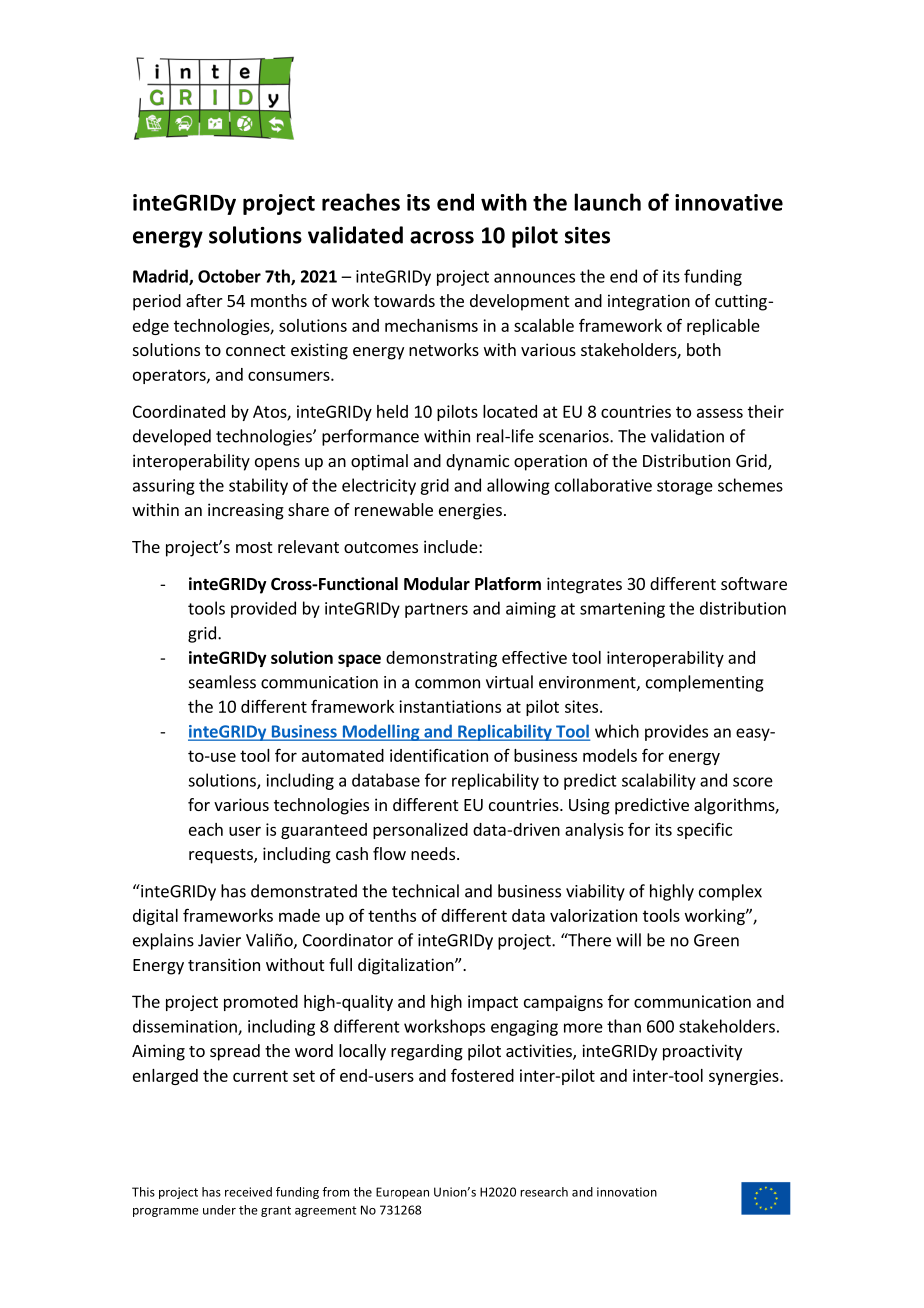 Image resolution: width=924 pixels, height=1308 pixels. I want to click on October, so click(229, 276).
